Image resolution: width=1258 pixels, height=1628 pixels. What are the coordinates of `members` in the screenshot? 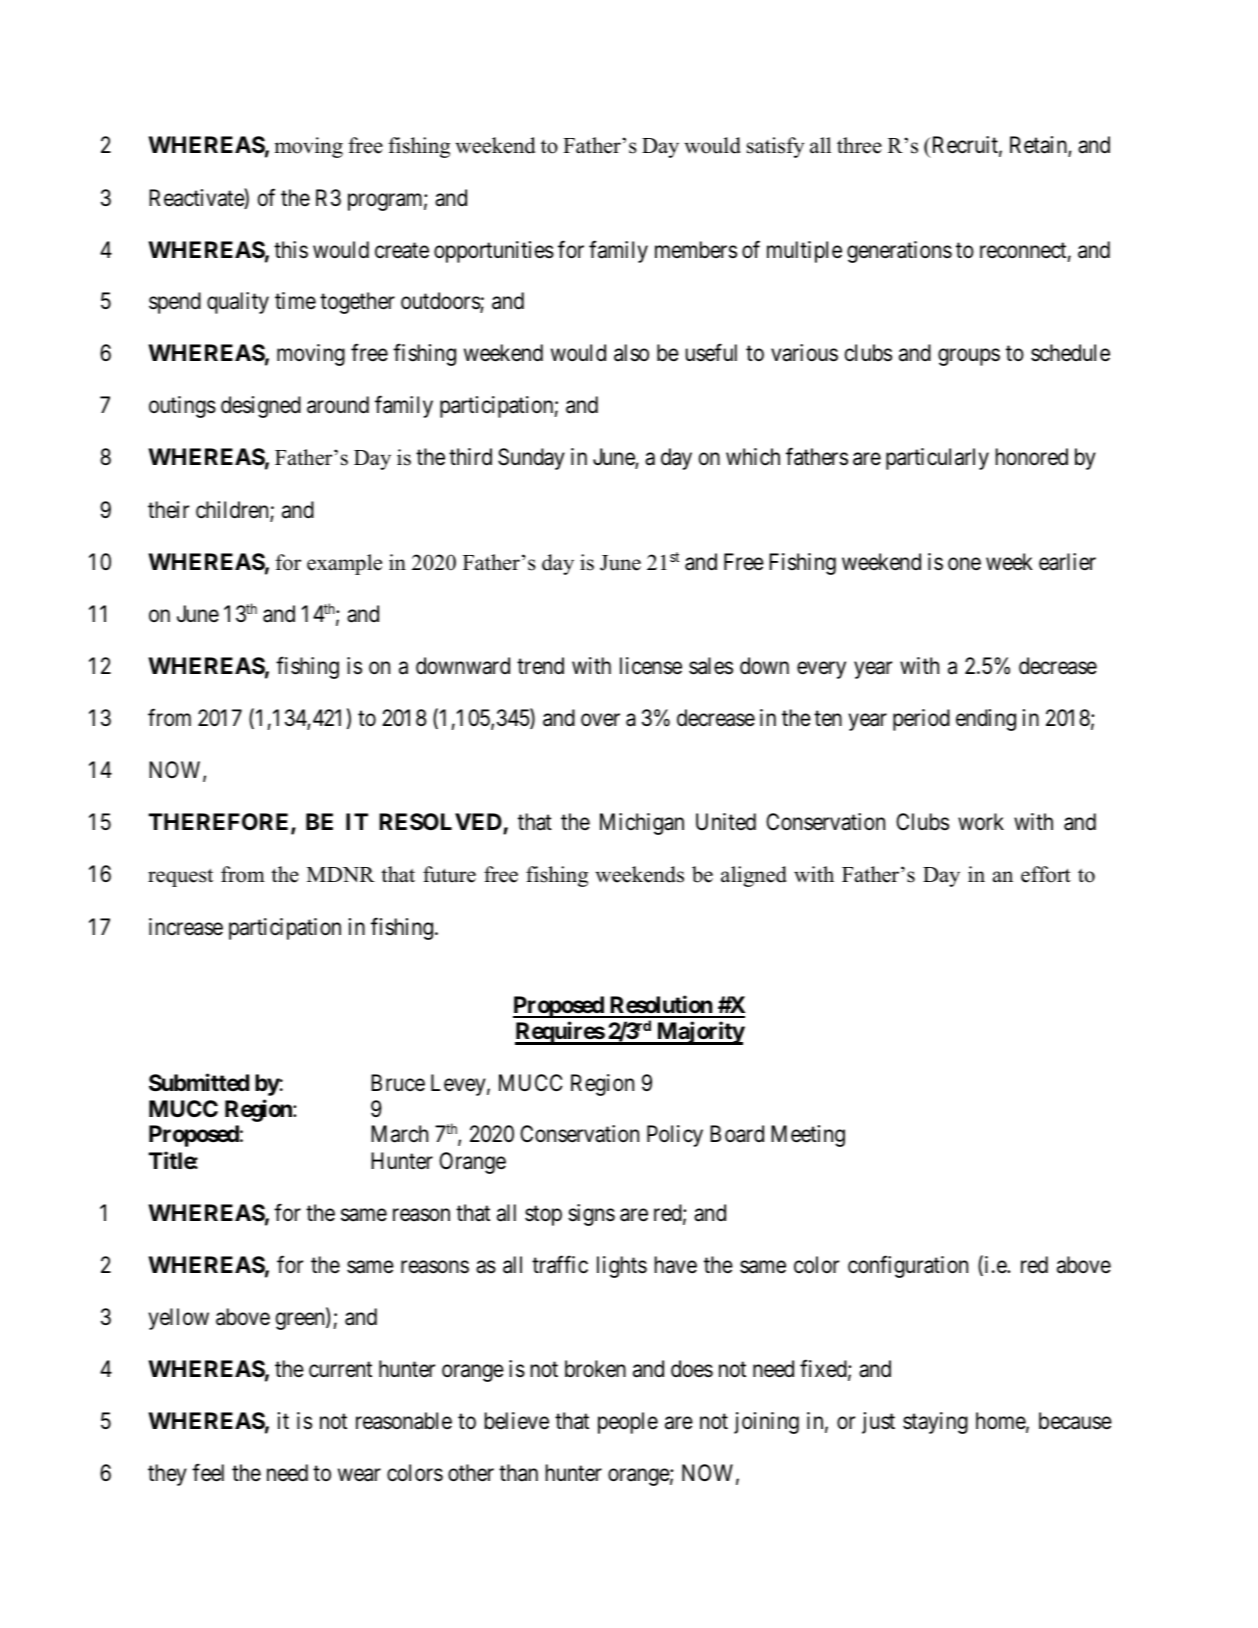 It's located at (696, 250).
